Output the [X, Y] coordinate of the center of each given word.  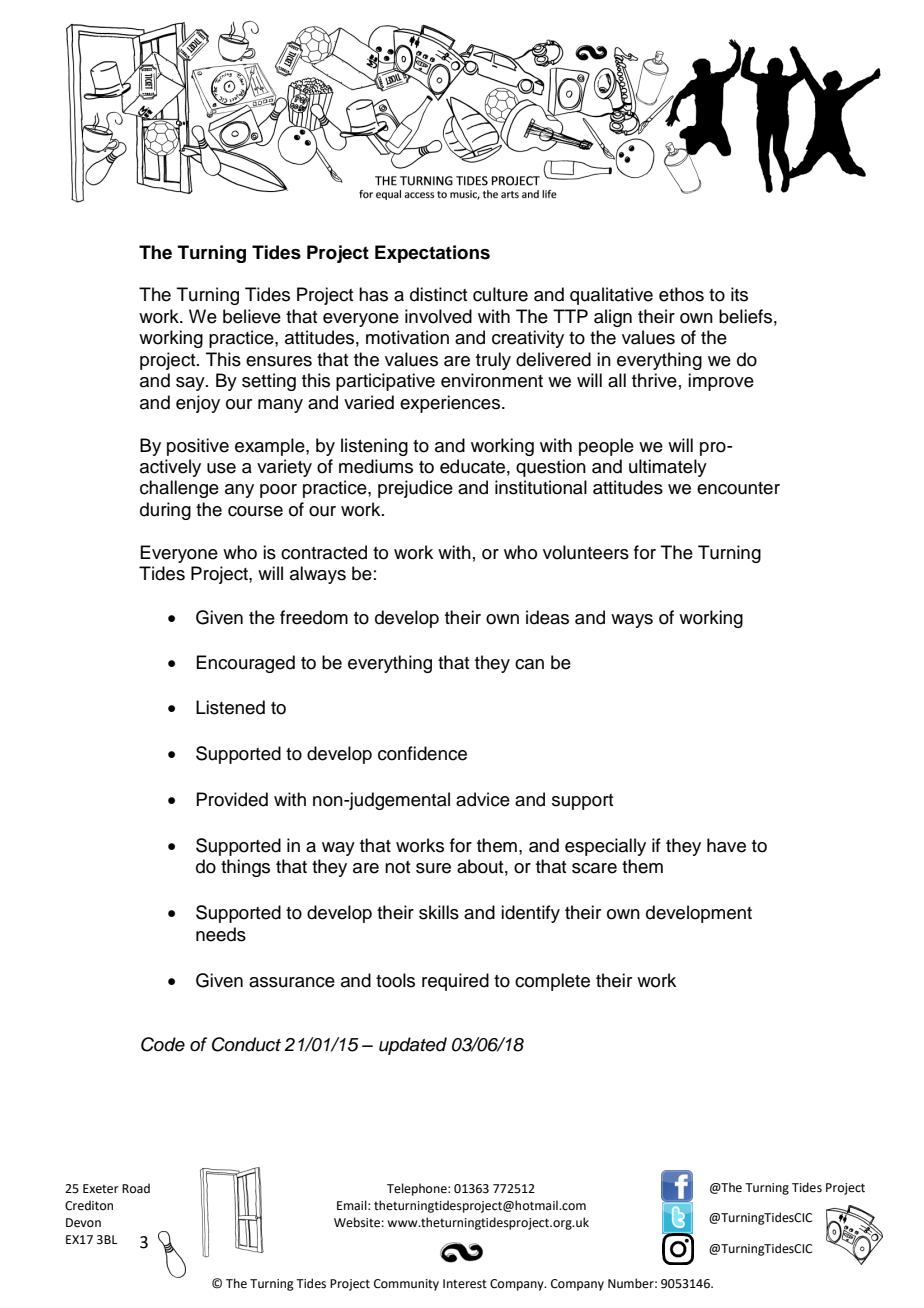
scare [594, 868]
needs [221, 934]
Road [136, 1188]
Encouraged [245, 664]
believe [252, 316]
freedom [314, 617]
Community [406, 1285]
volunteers [586, 552]
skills [439, 912]
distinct [438, 294]
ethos [681, 294]
